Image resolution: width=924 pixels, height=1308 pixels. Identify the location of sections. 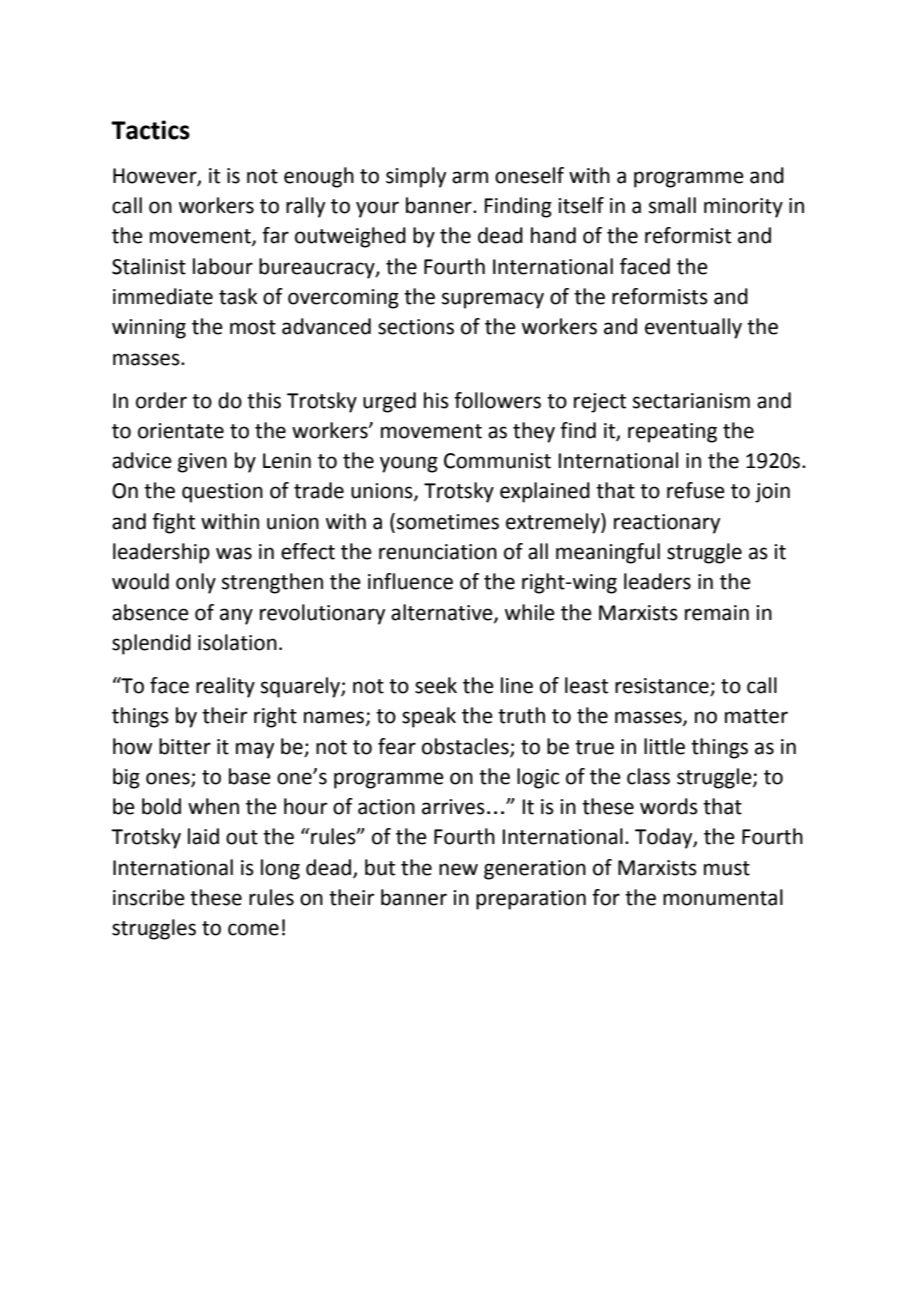
(416, 327).
